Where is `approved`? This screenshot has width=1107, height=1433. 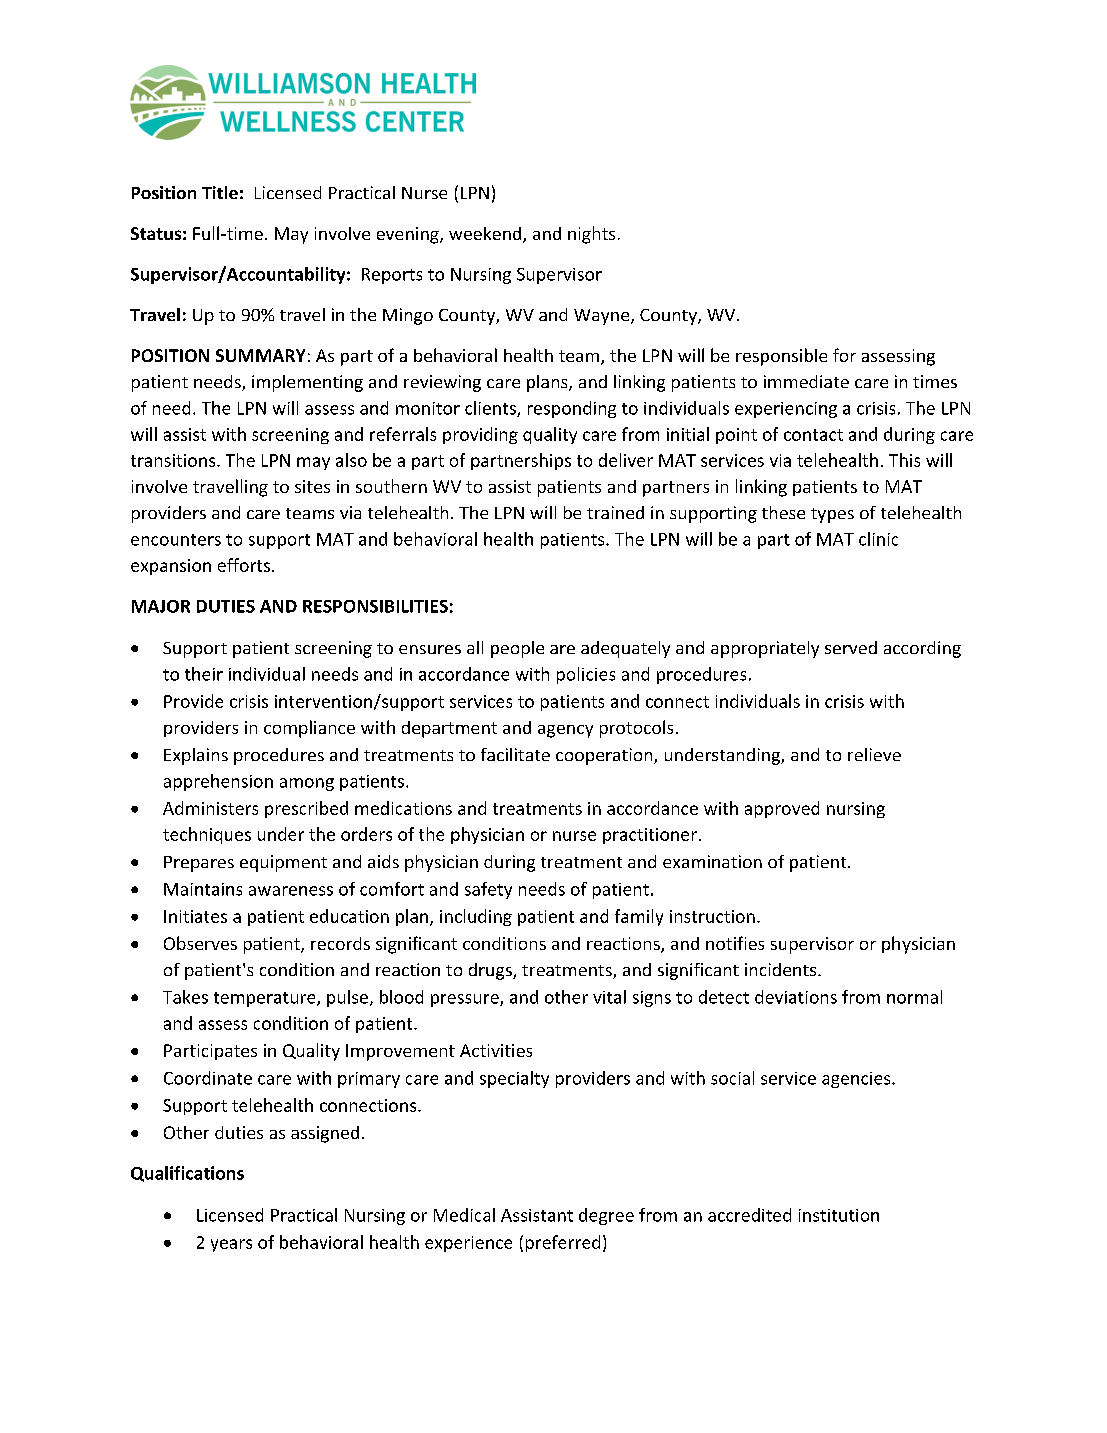 approved is located at coordinates (782, 809).
